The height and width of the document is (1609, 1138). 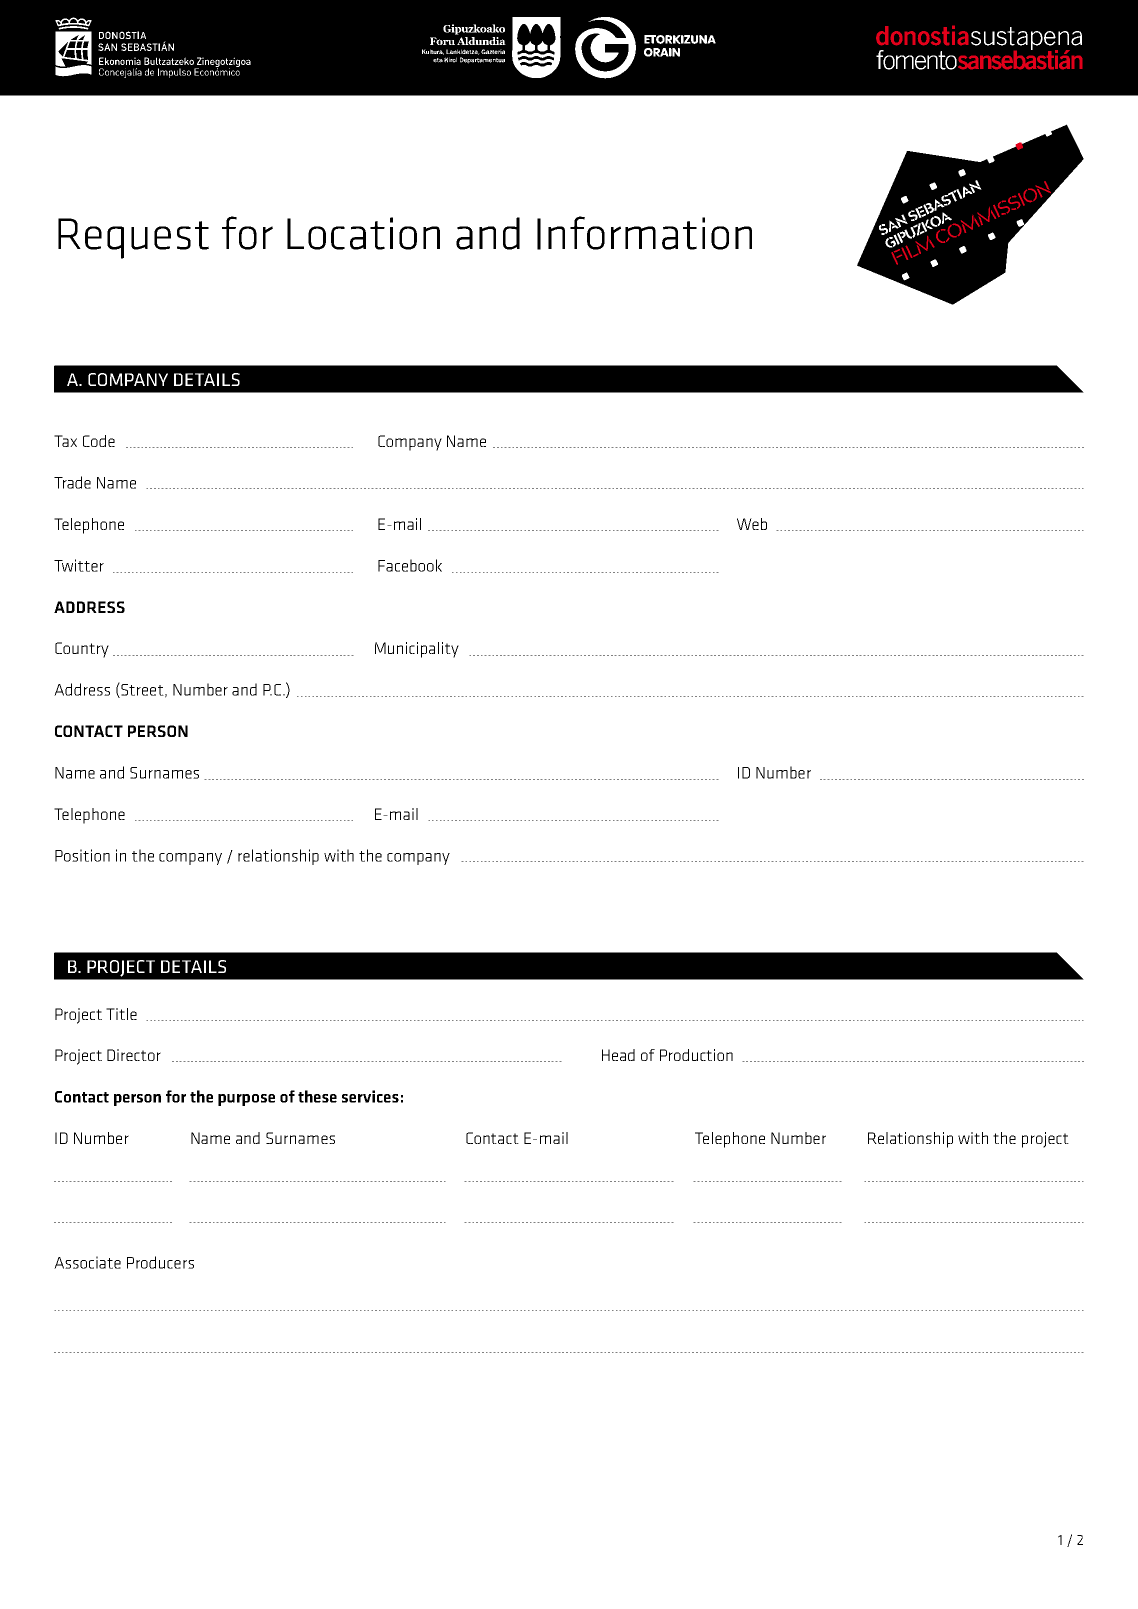 What do you see at coordinates (410, 565) in the document?
I see `Facebook` at bounding box center [410, 565].
